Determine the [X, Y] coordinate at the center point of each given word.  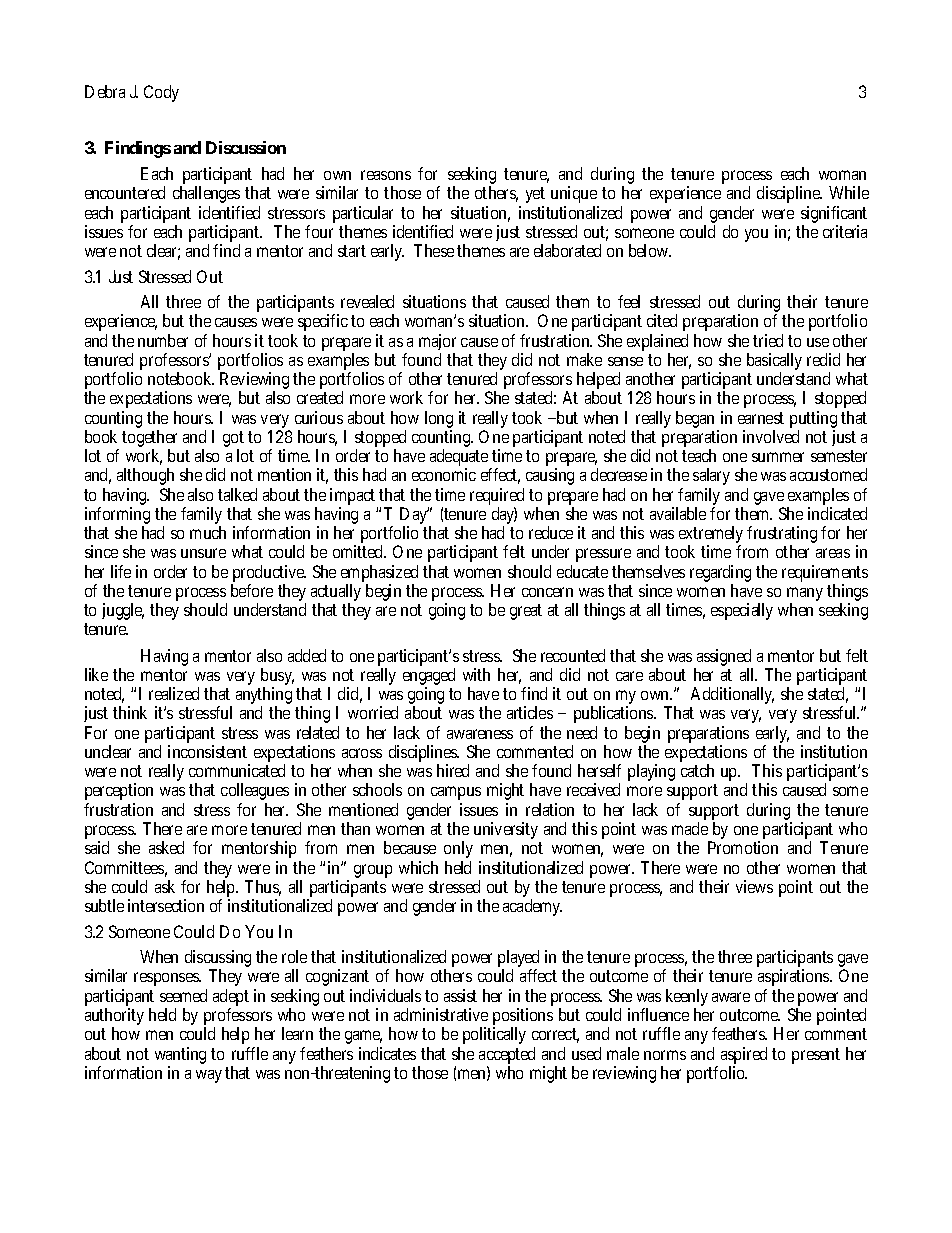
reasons [386, 175]
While [849, 192]
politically [494, 1035]
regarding [720, 575]
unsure [203, 553]
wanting [180, 1055]
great [526, 612]
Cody [161, 93]
